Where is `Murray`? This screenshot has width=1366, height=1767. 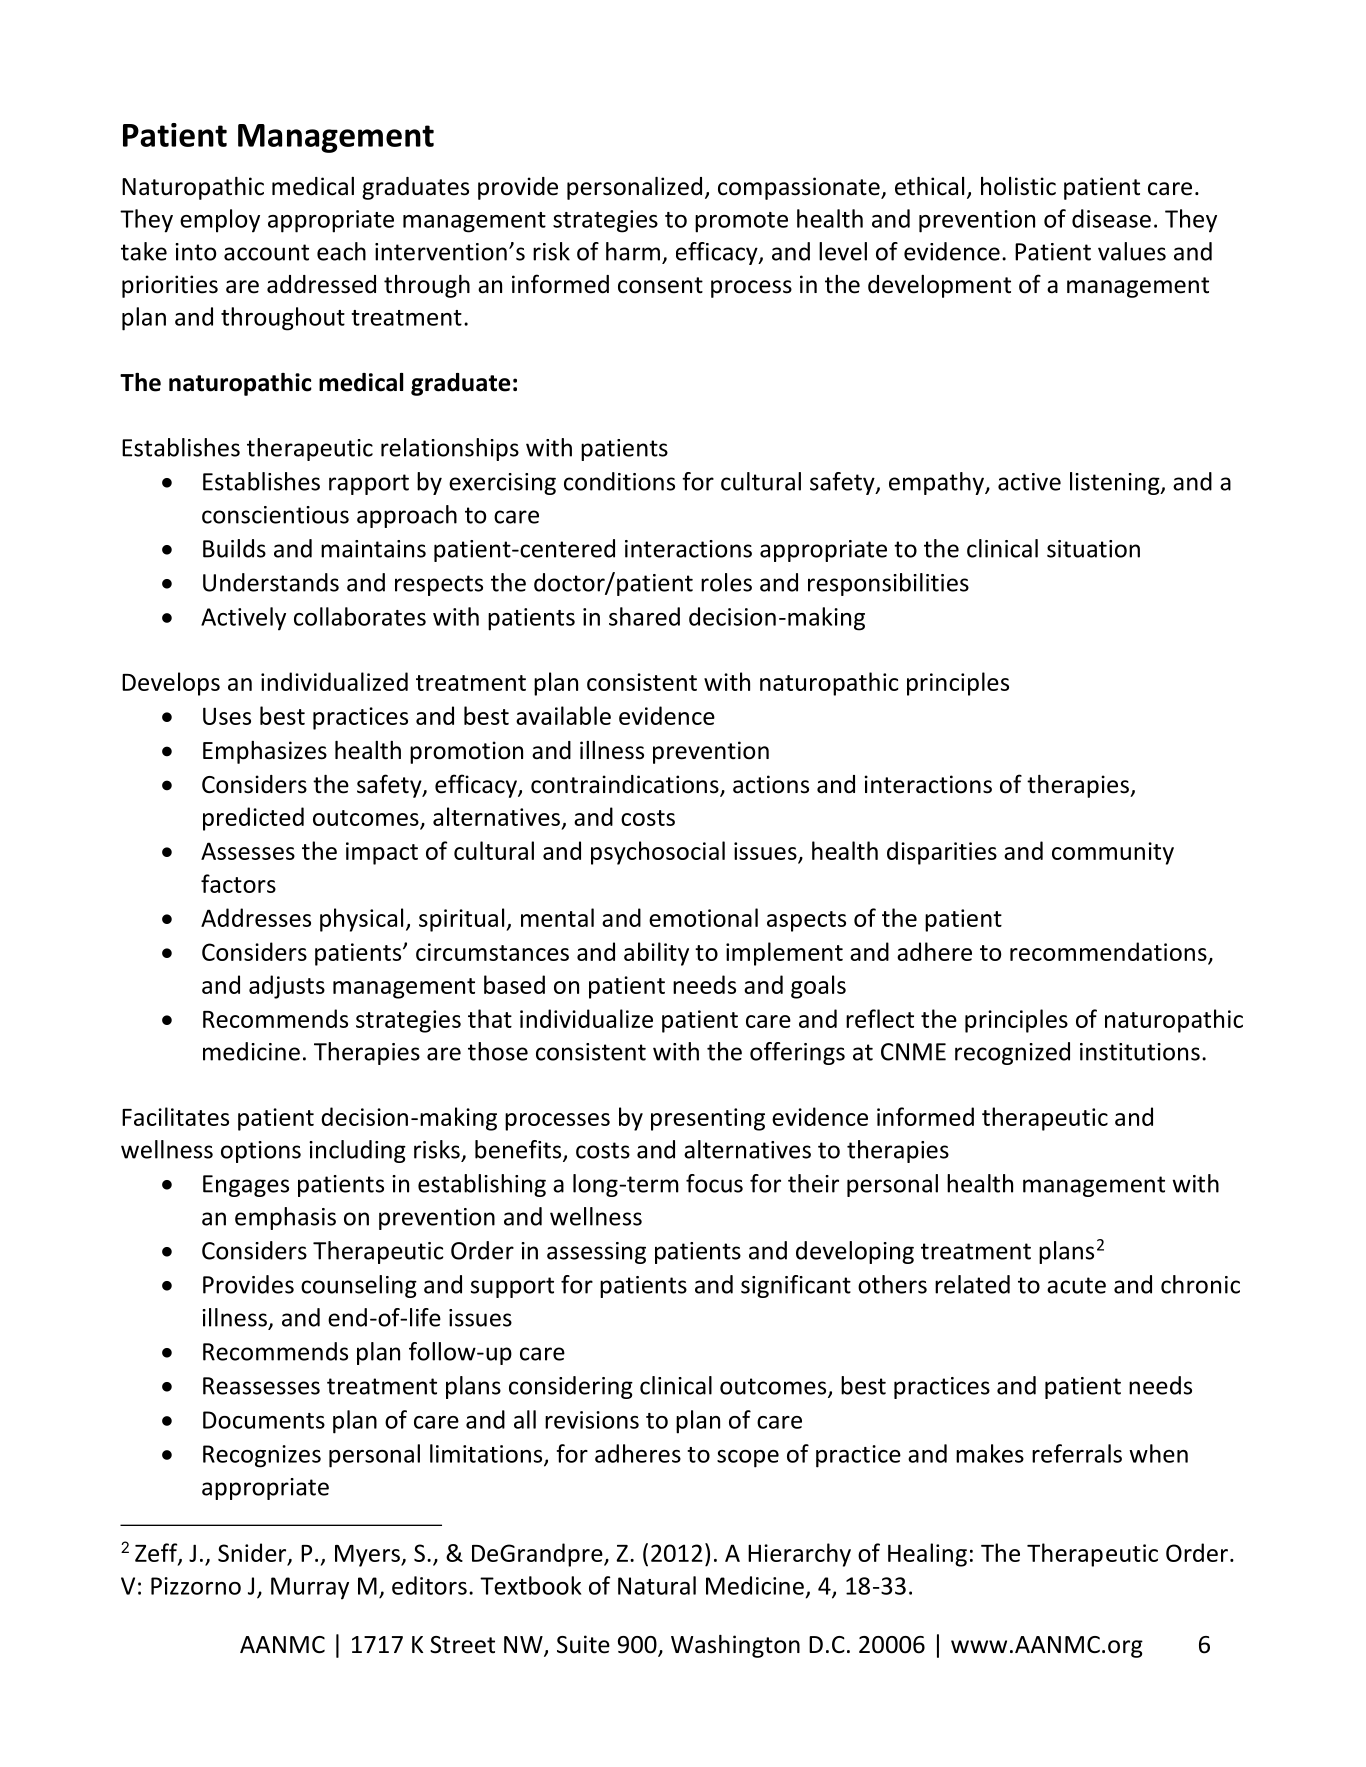
Murray is located at coordinates (310, 1588).
